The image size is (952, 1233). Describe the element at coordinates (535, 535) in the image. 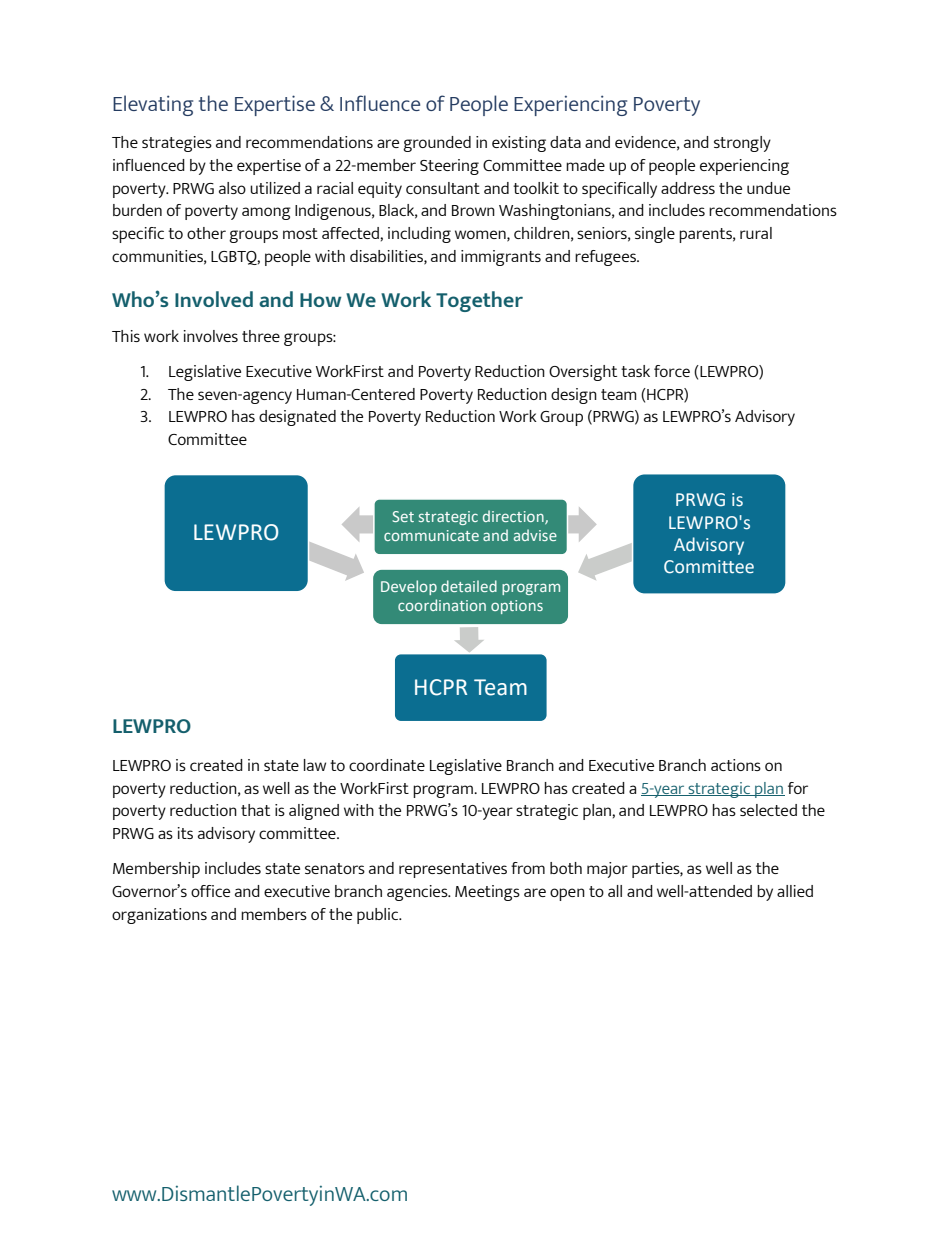

I see `advise` at that location.
